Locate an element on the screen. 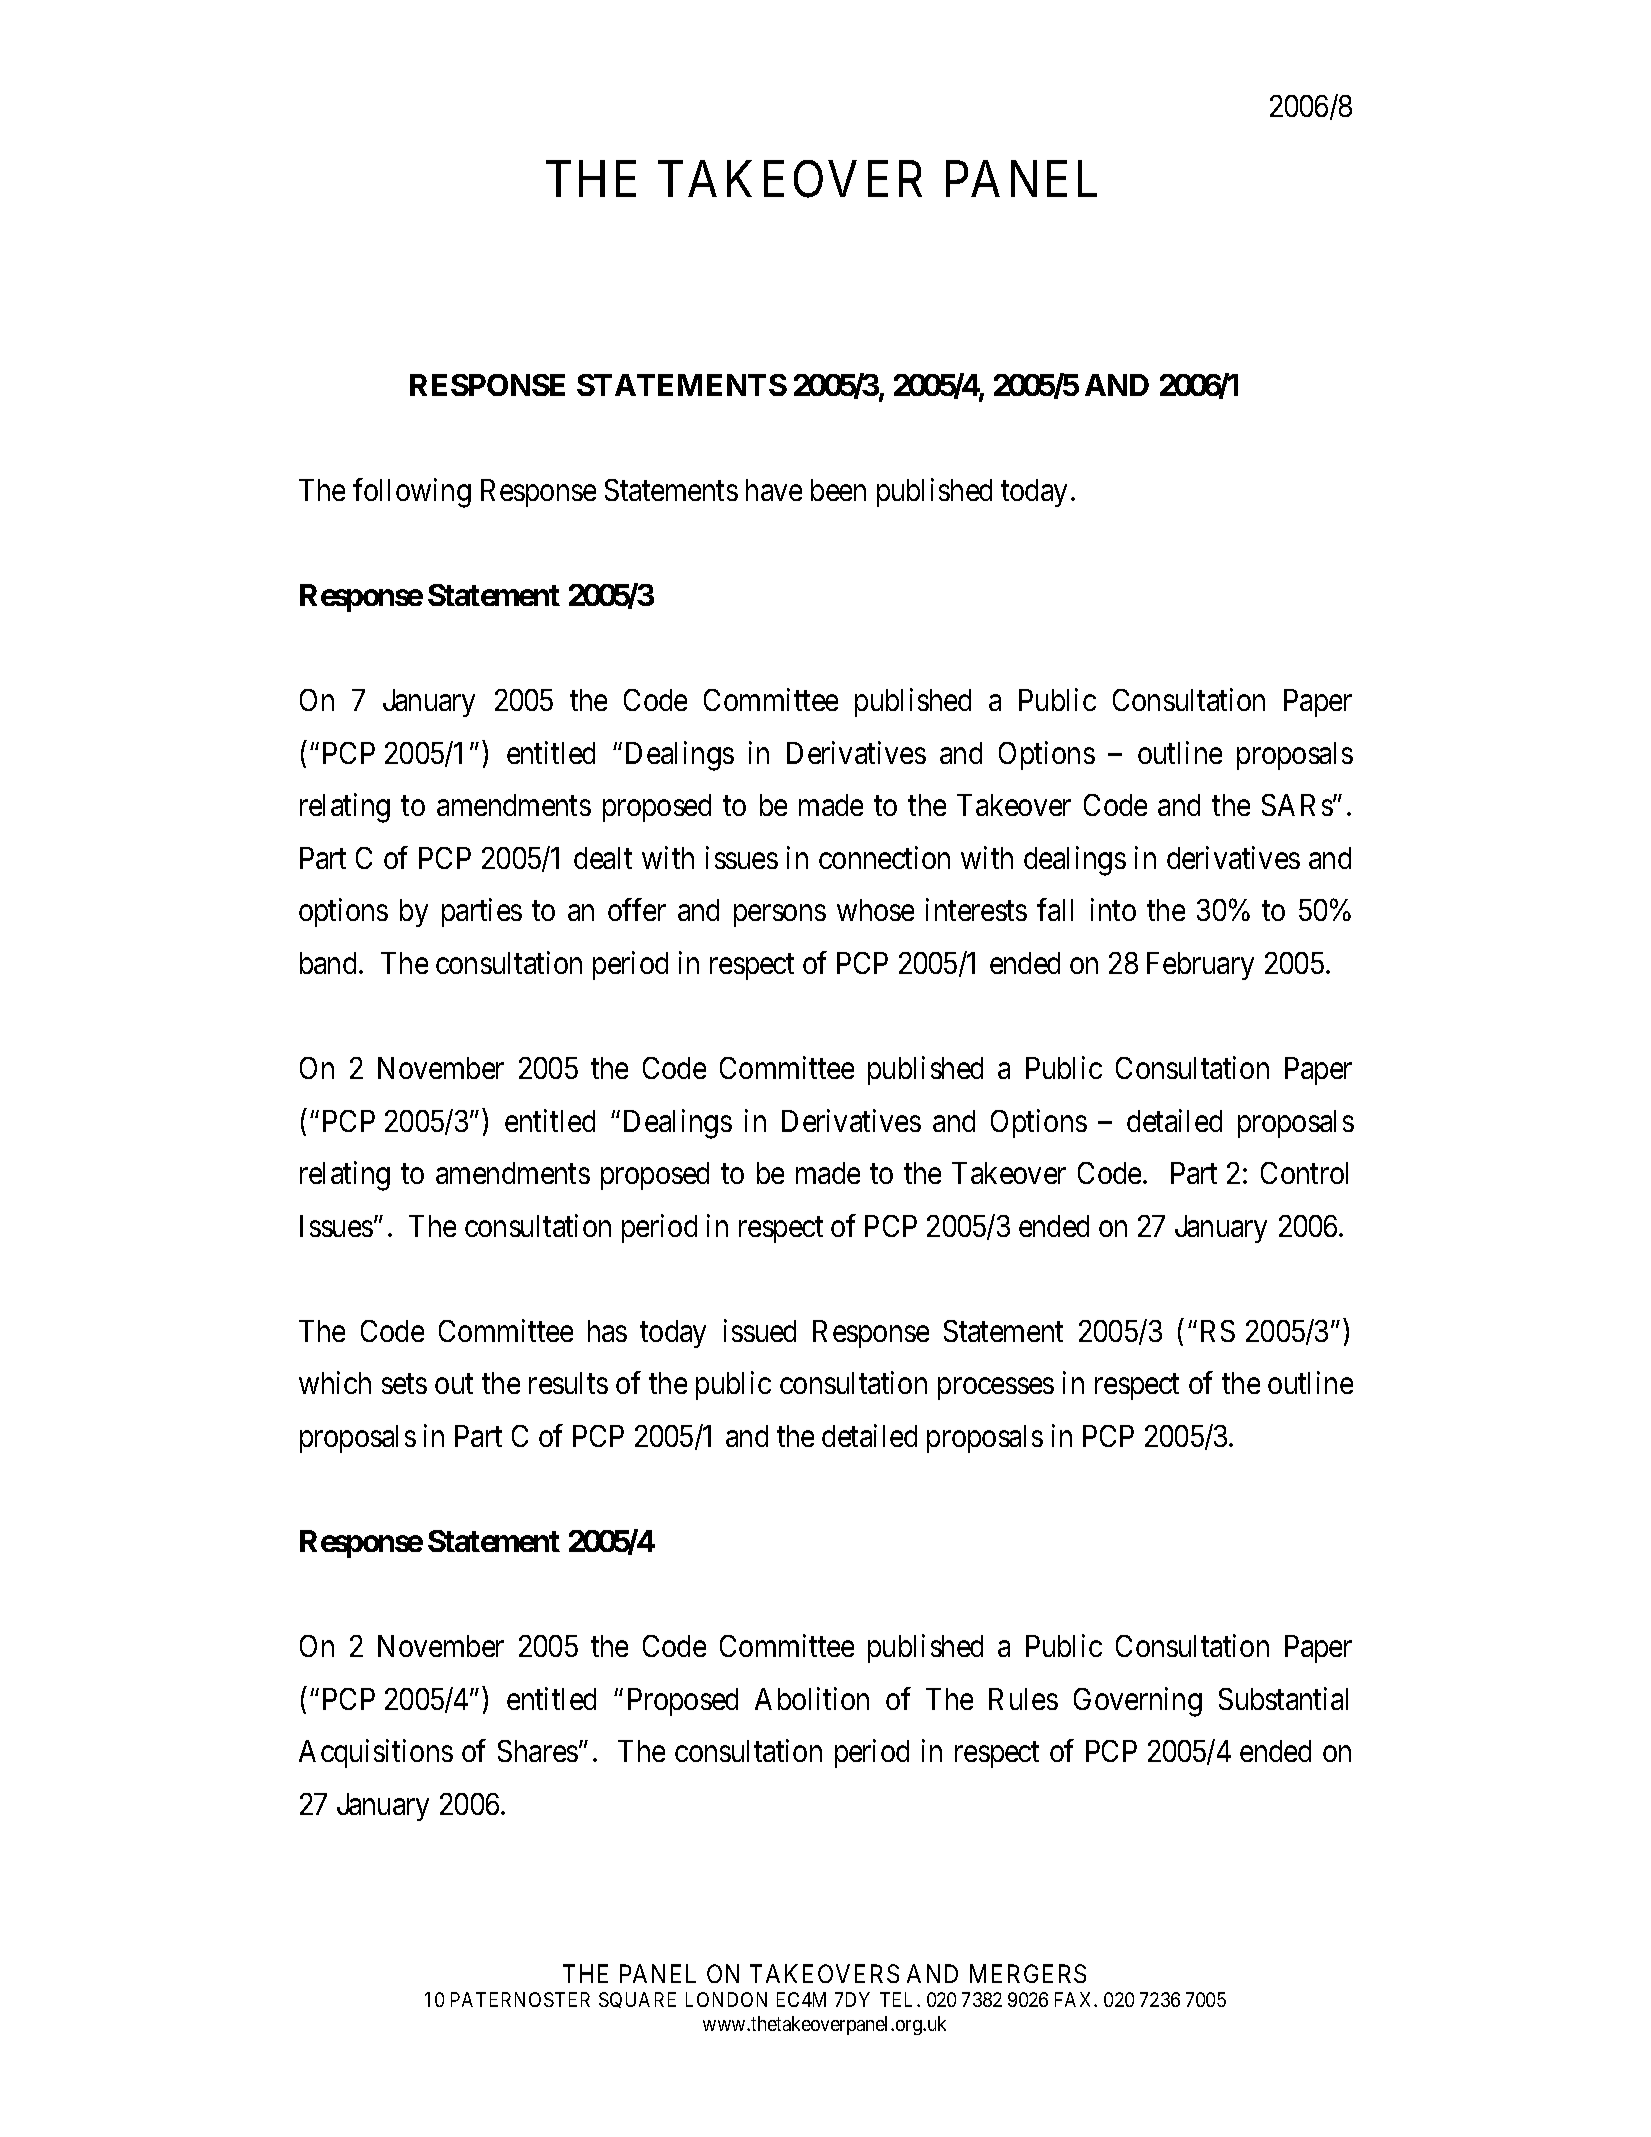 The height and width of the screenshot is (2137, 1651). PATERNOSTER is located at coordinates (520, 1999).
